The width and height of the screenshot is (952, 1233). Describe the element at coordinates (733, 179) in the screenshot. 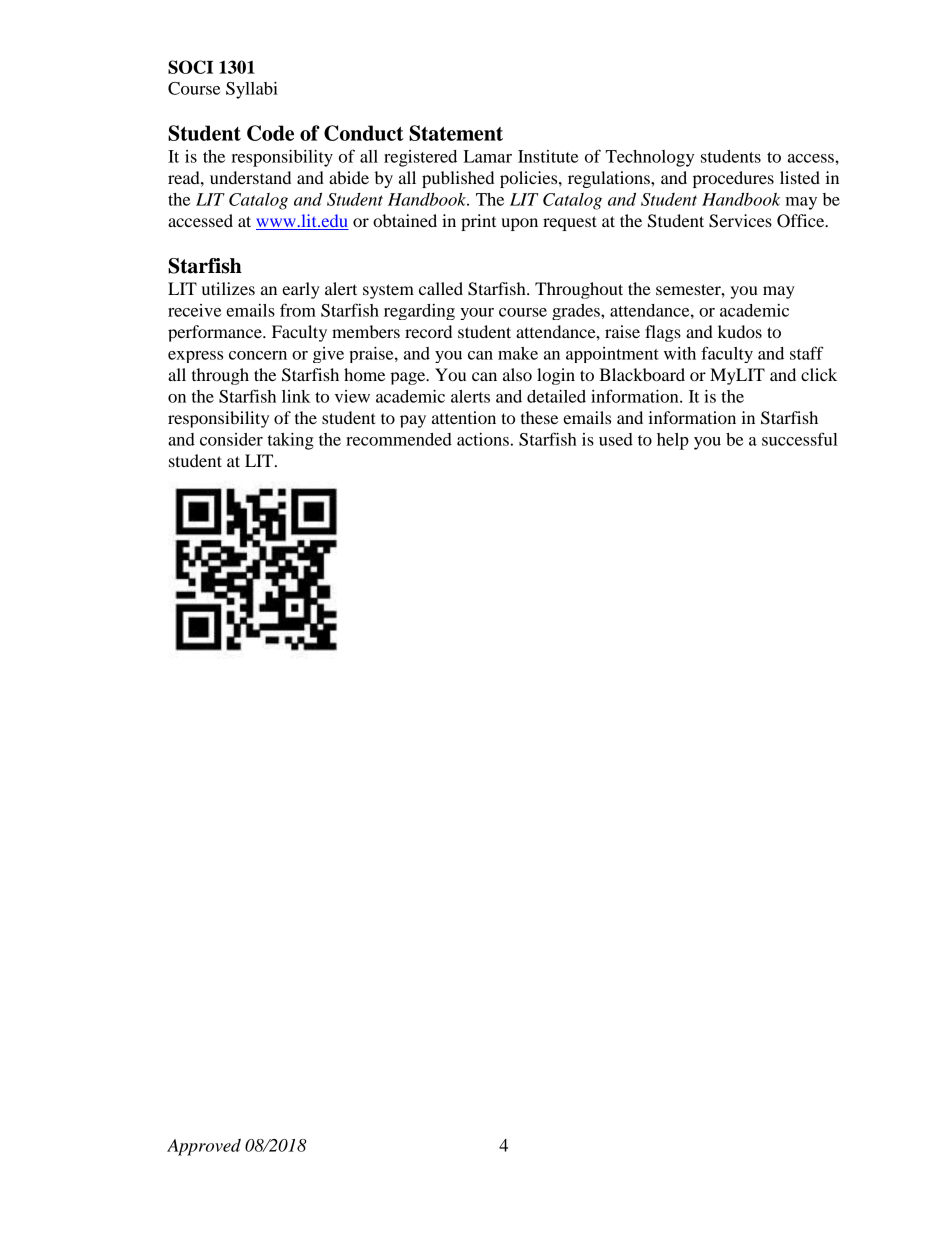

I see `procedures` at that location.
